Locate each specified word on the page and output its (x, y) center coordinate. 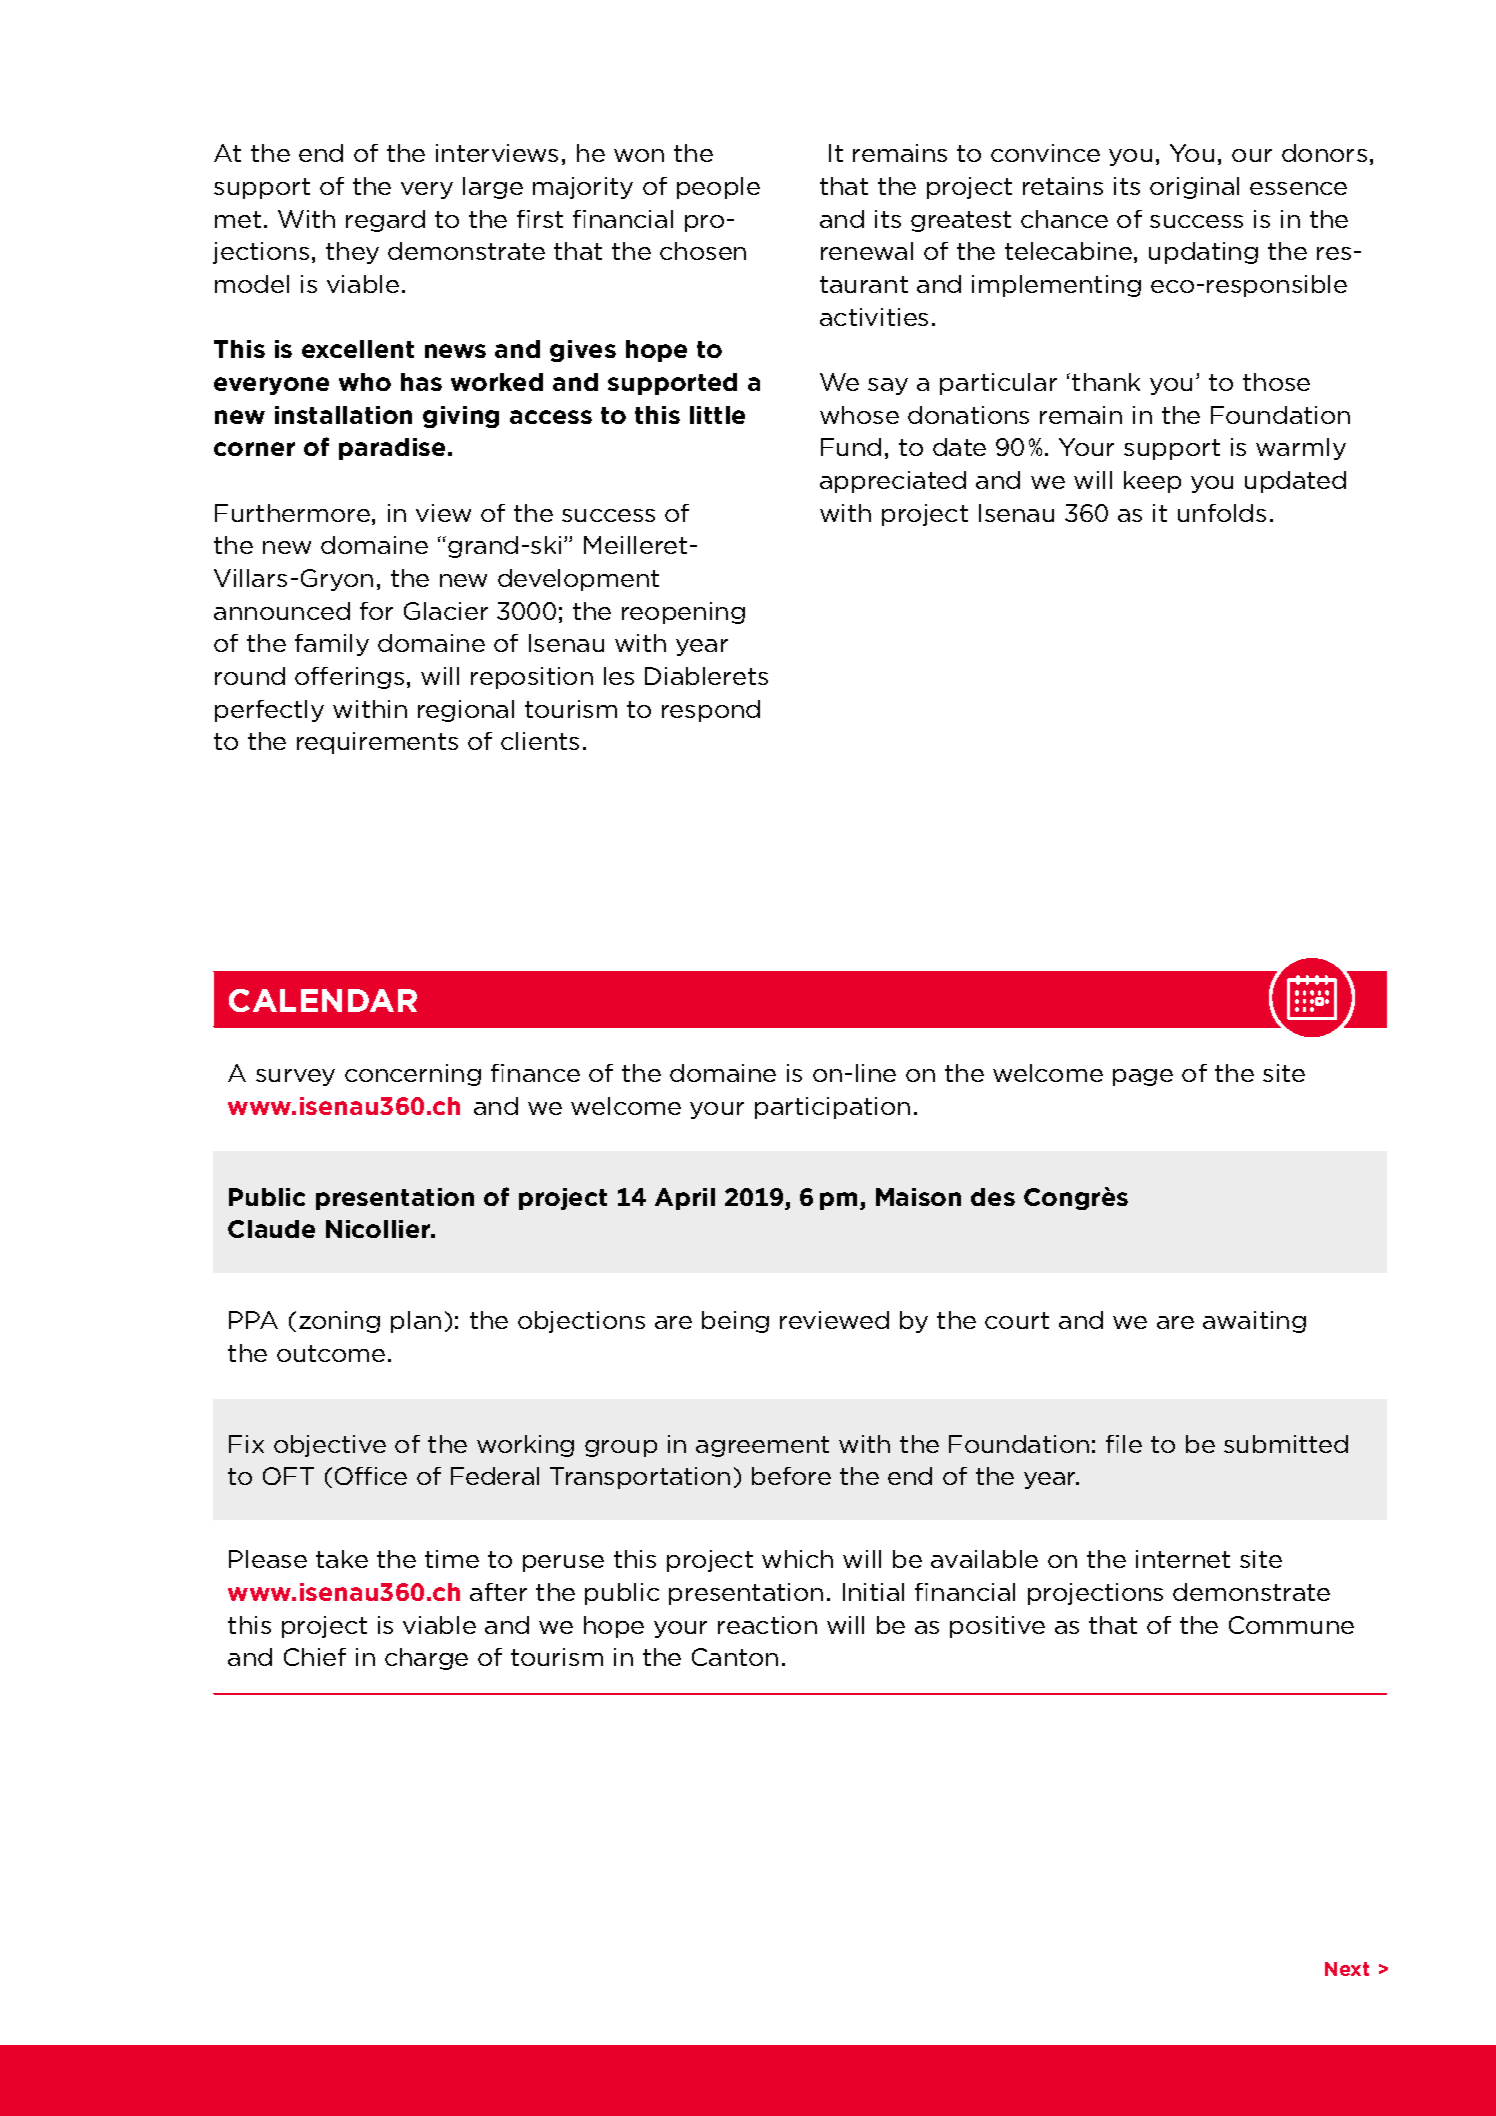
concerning (413, 1075)
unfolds (1222, 513)
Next (1347, 1969)
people (718, 188)
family (332, 645)
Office (371, 1476)
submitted (1286, 1444)
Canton (735, 1657)
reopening (683, 613)
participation (832, 1108)
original (1194, 188)
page (1143, 1077)
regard (385, 221)
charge (426, 1659)
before (791, 1476)
